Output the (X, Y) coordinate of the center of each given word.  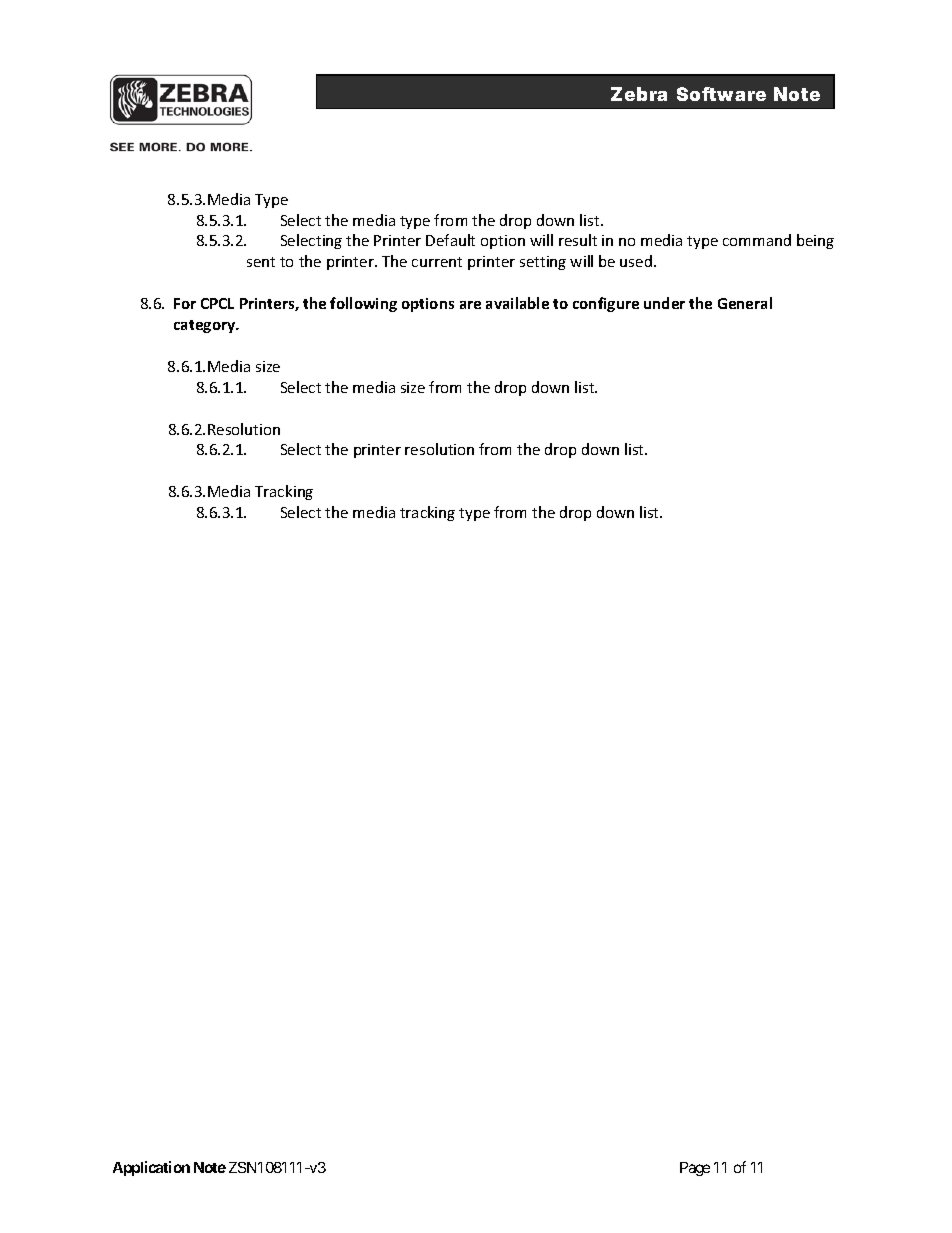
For (185, 303)
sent (261, 262)
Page (695, 1169)
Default (450, 240)
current (437, 262)
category (206, 326)
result (578, 240)
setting (543, 263)
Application (151, 1168)
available (517, 303)
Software (721, 94)
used (636, 261)
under (664, 303)
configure (606, 304)
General (745, 303)
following (363, 304)
